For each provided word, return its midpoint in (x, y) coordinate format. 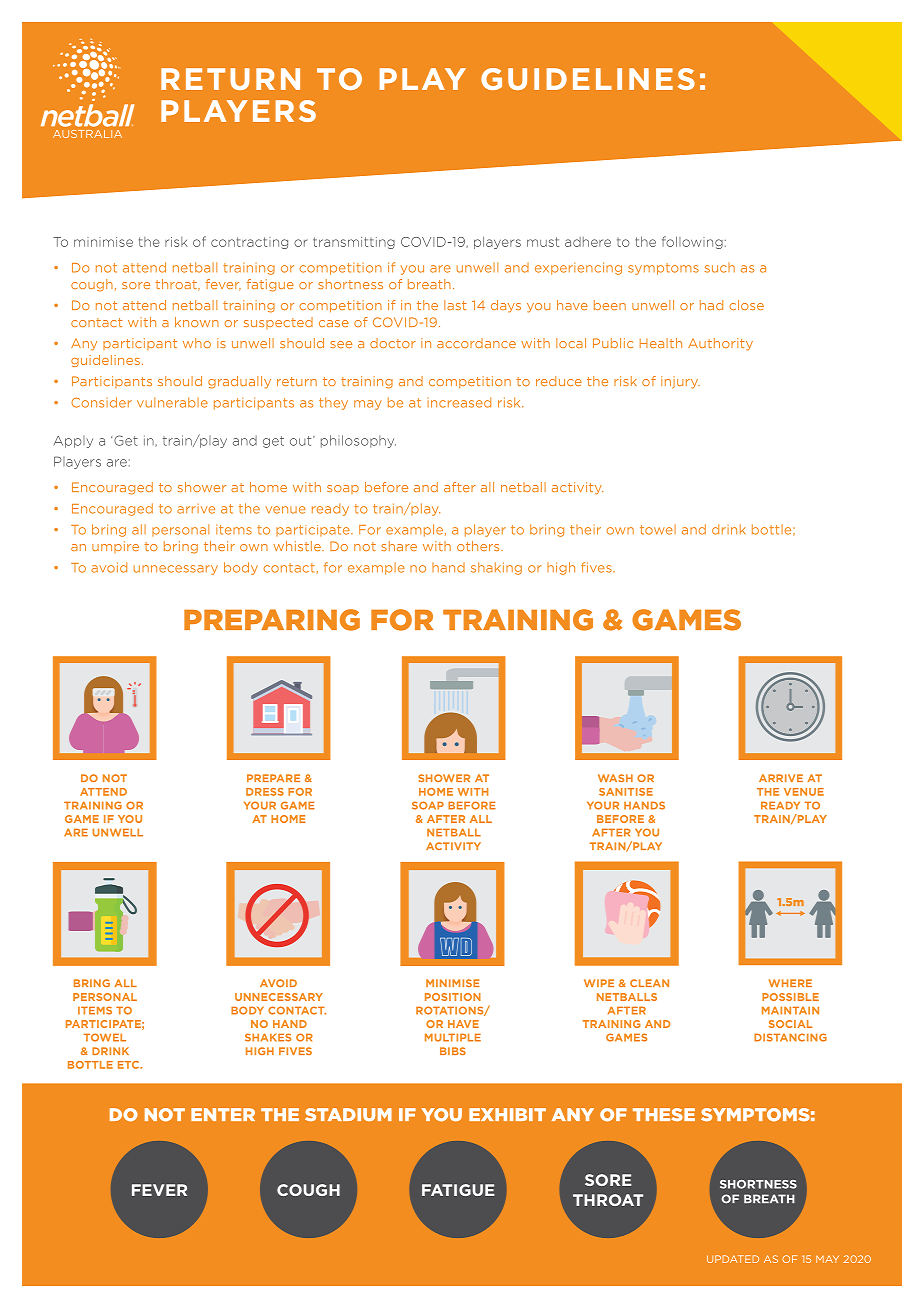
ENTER (223, 1114)
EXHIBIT (507, 1114)
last (455, 305)
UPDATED (733, 1259)
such (720, 268)
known (197, 322)
